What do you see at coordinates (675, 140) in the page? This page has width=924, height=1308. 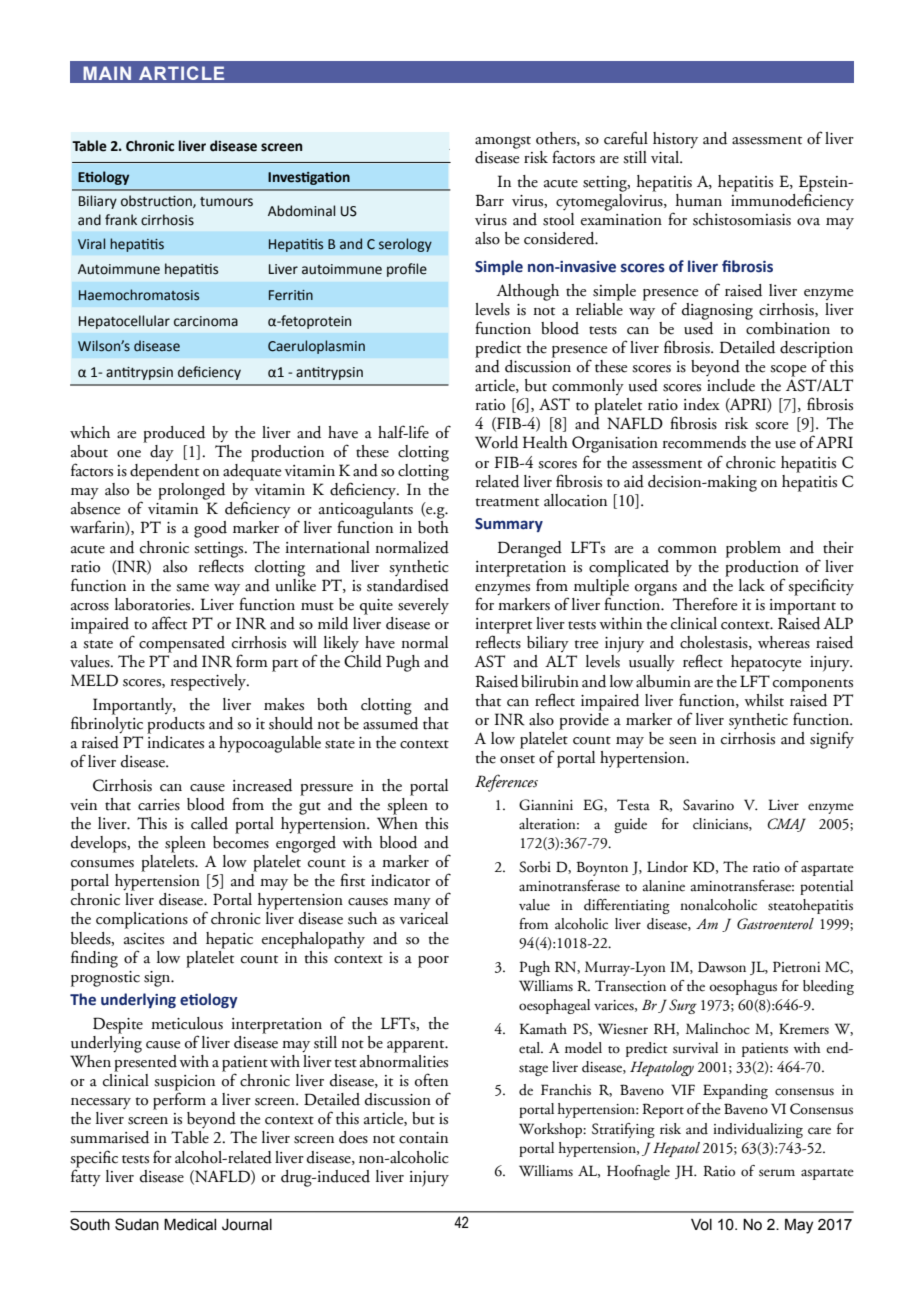 I see `history` at bounding box center [675, 140].
